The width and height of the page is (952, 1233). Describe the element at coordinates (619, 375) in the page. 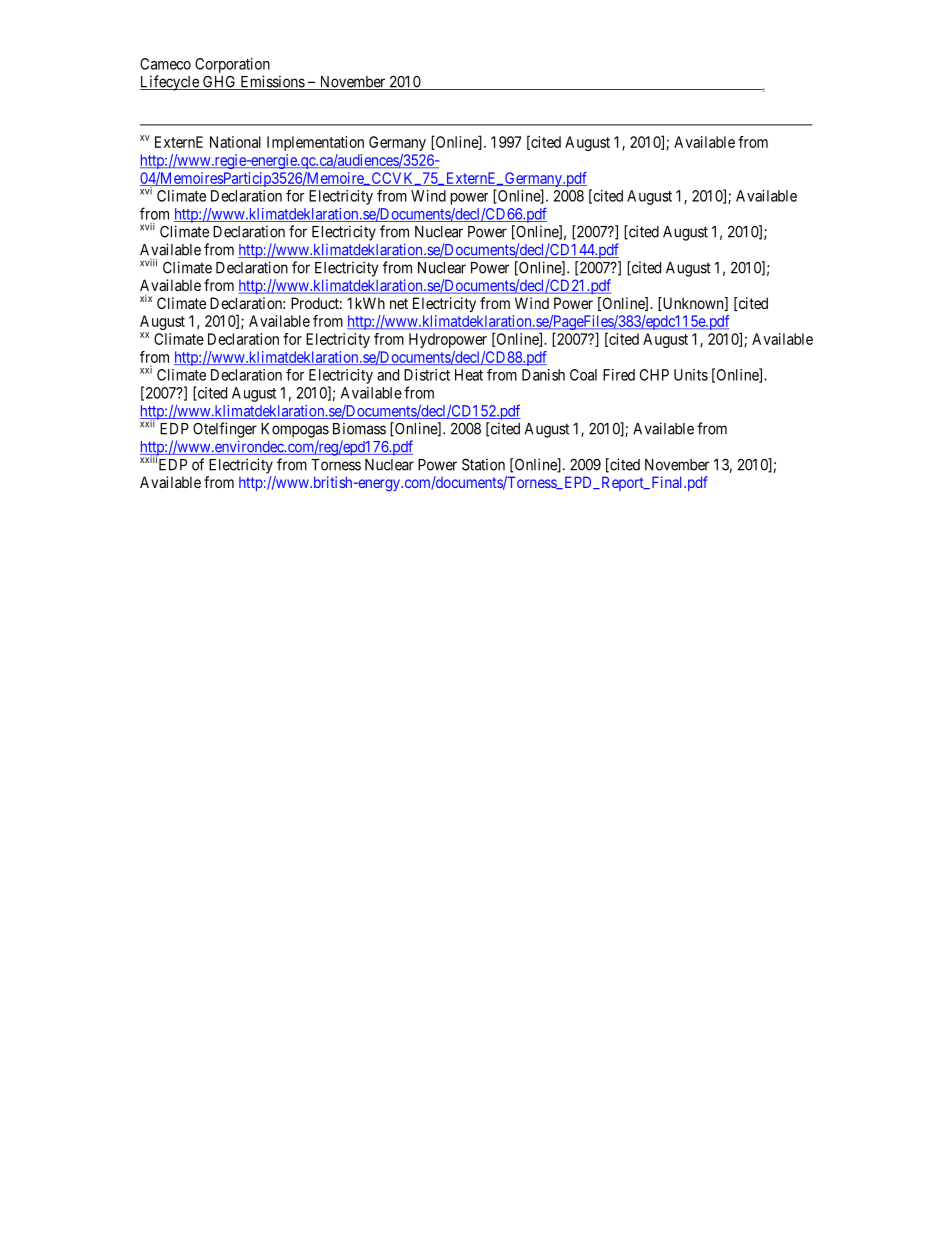

I see `Fired` at that location.
